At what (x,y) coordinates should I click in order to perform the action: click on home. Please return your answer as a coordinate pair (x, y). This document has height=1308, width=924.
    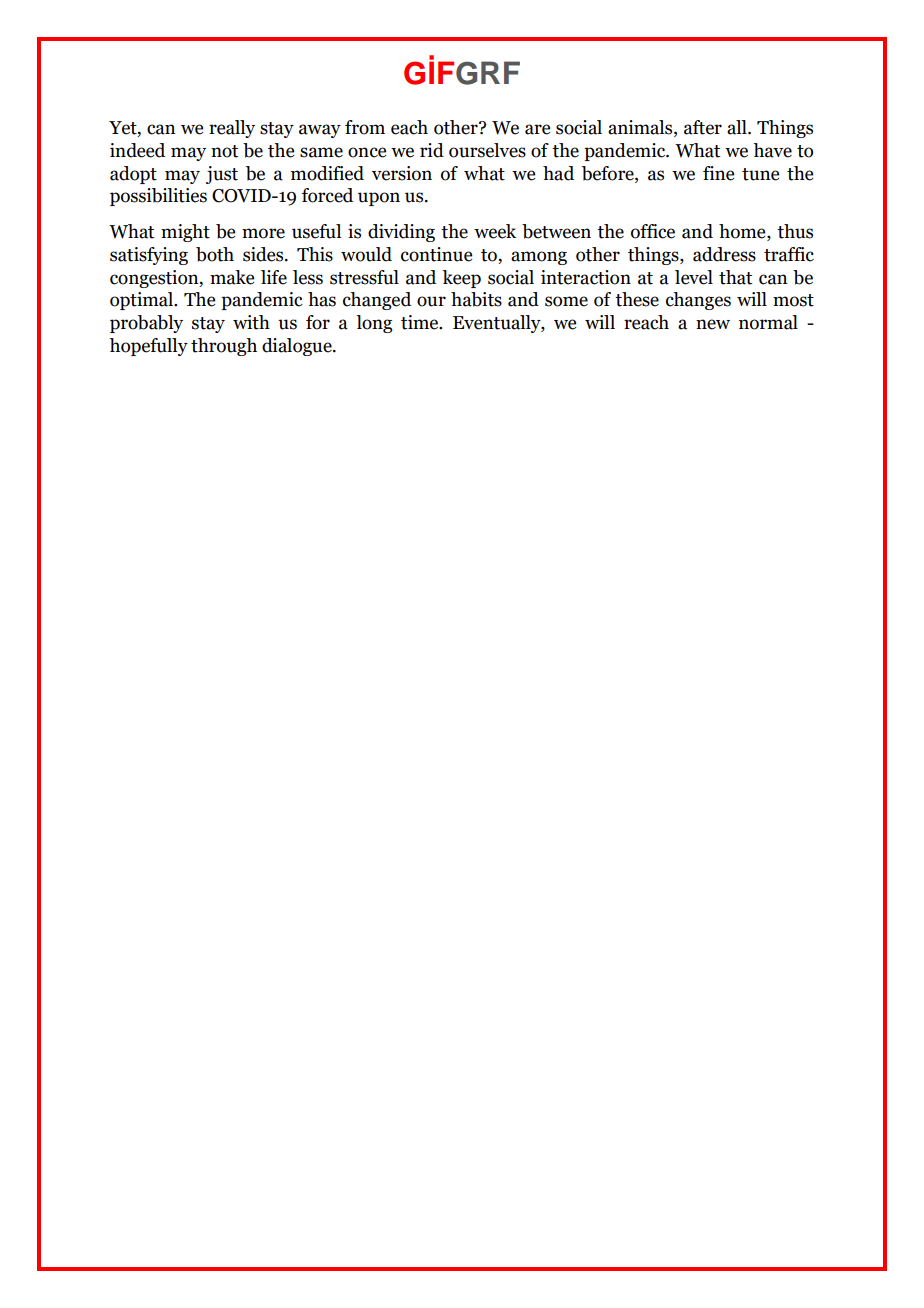
    Looking at the image, I should click on (743, 231).
